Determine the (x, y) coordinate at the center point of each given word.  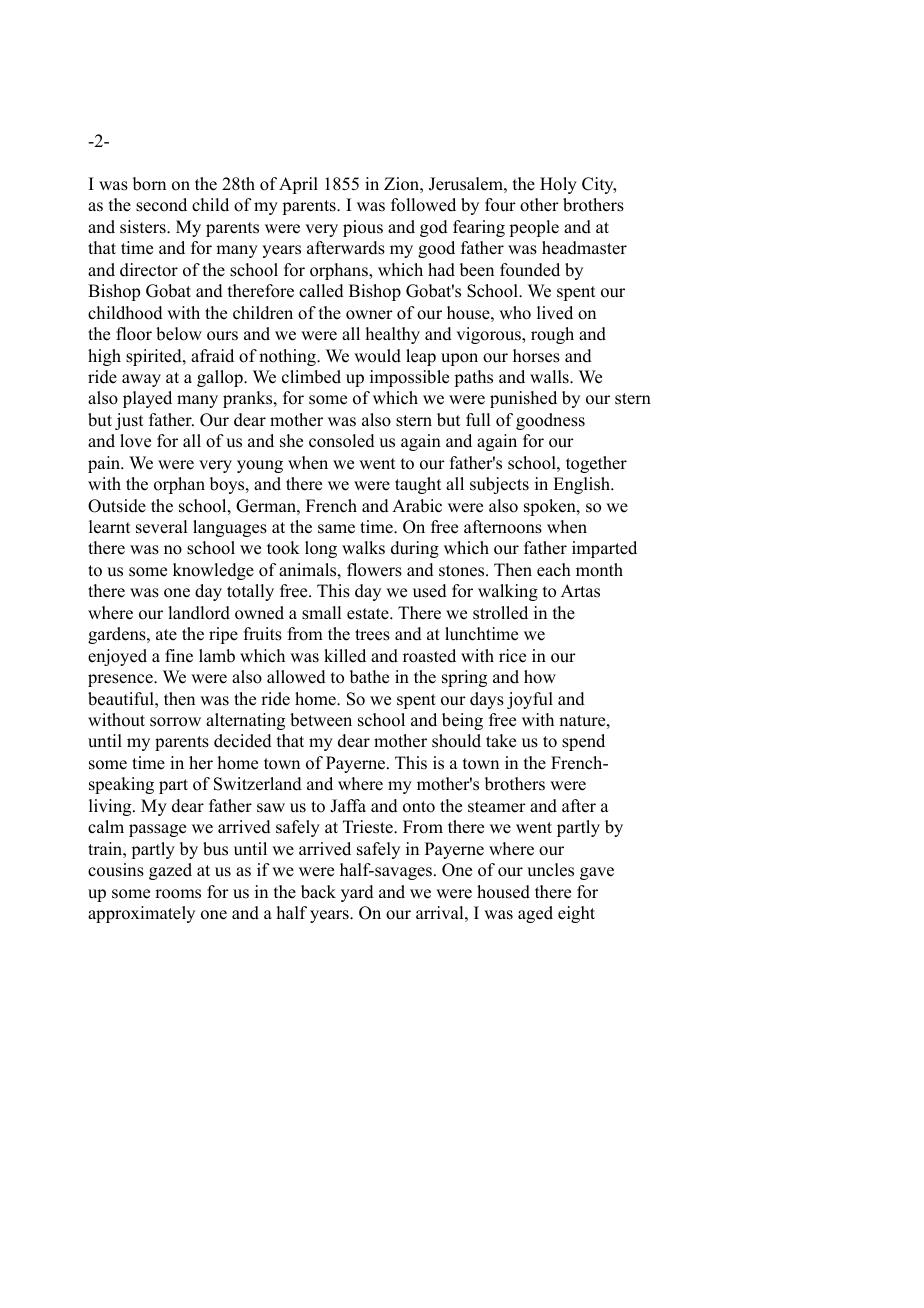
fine (179, 656)
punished (523, 399)
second (161, 205)
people (534, 228)
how (540, 677)
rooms (178, 894)
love (135, 441)
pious (363, 228)
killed (345, 656)
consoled (342, 441)
